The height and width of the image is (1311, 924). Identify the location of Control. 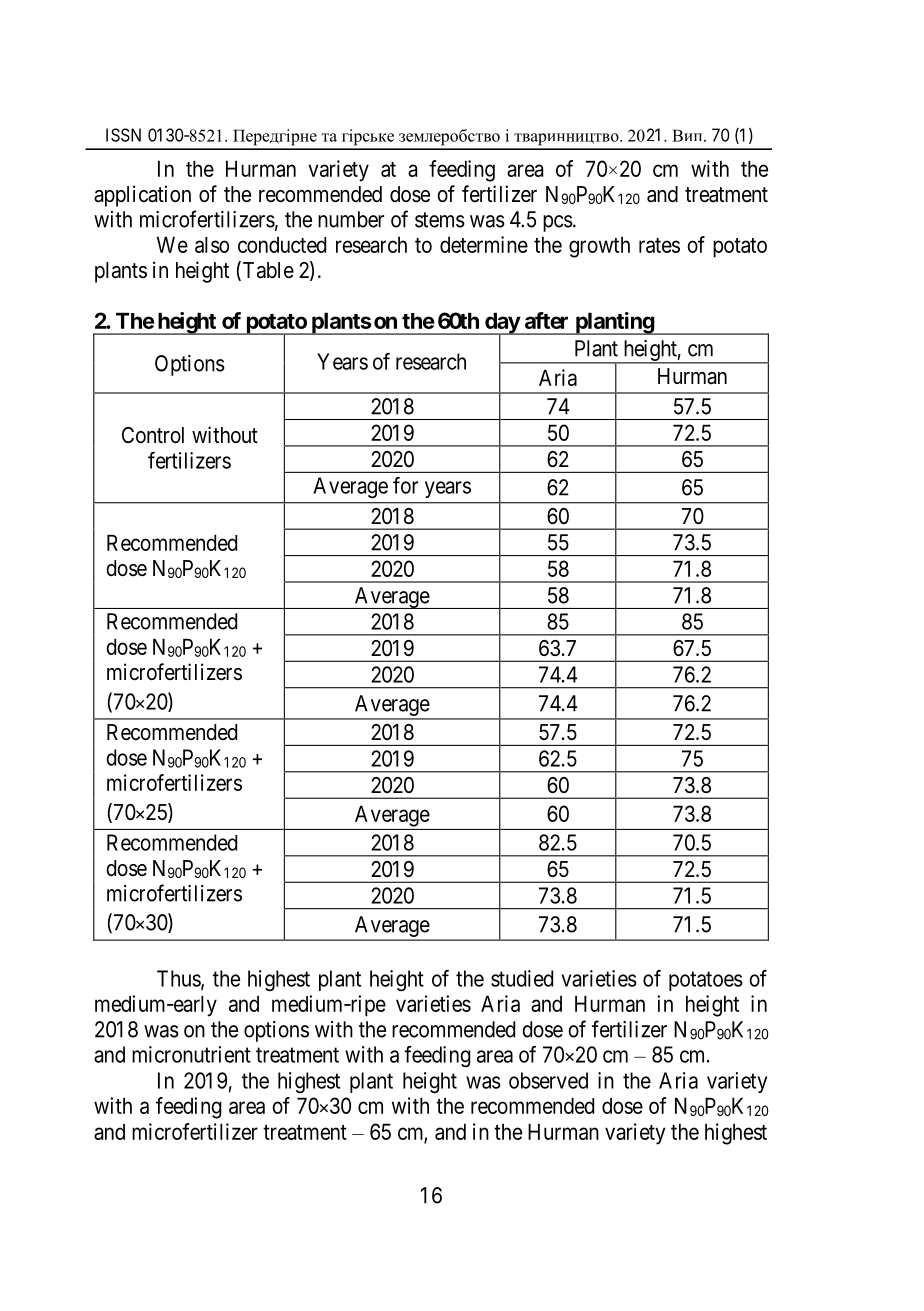
(153, 435).
